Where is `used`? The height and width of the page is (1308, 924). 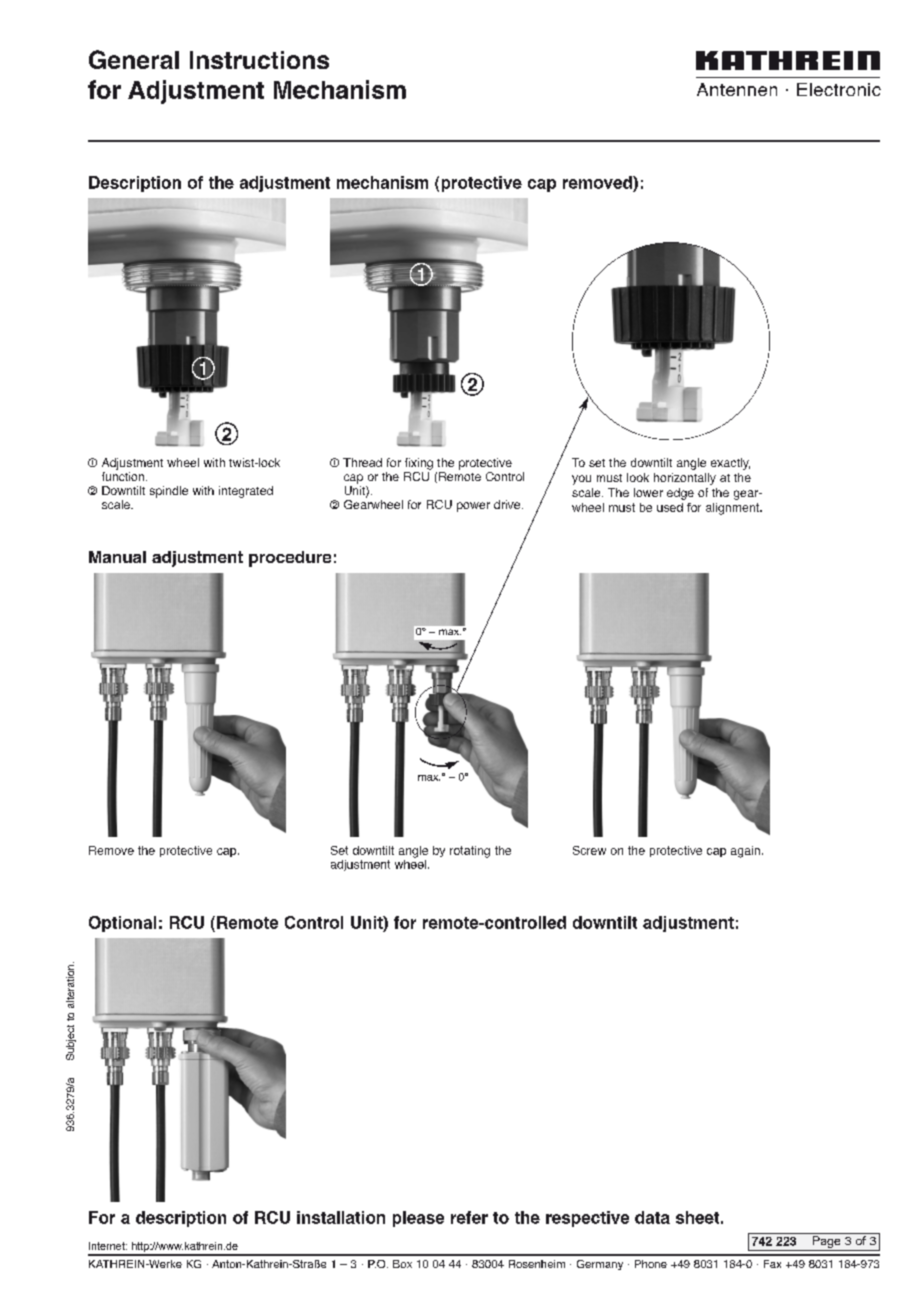 used is located at coordinates (670, 507).
